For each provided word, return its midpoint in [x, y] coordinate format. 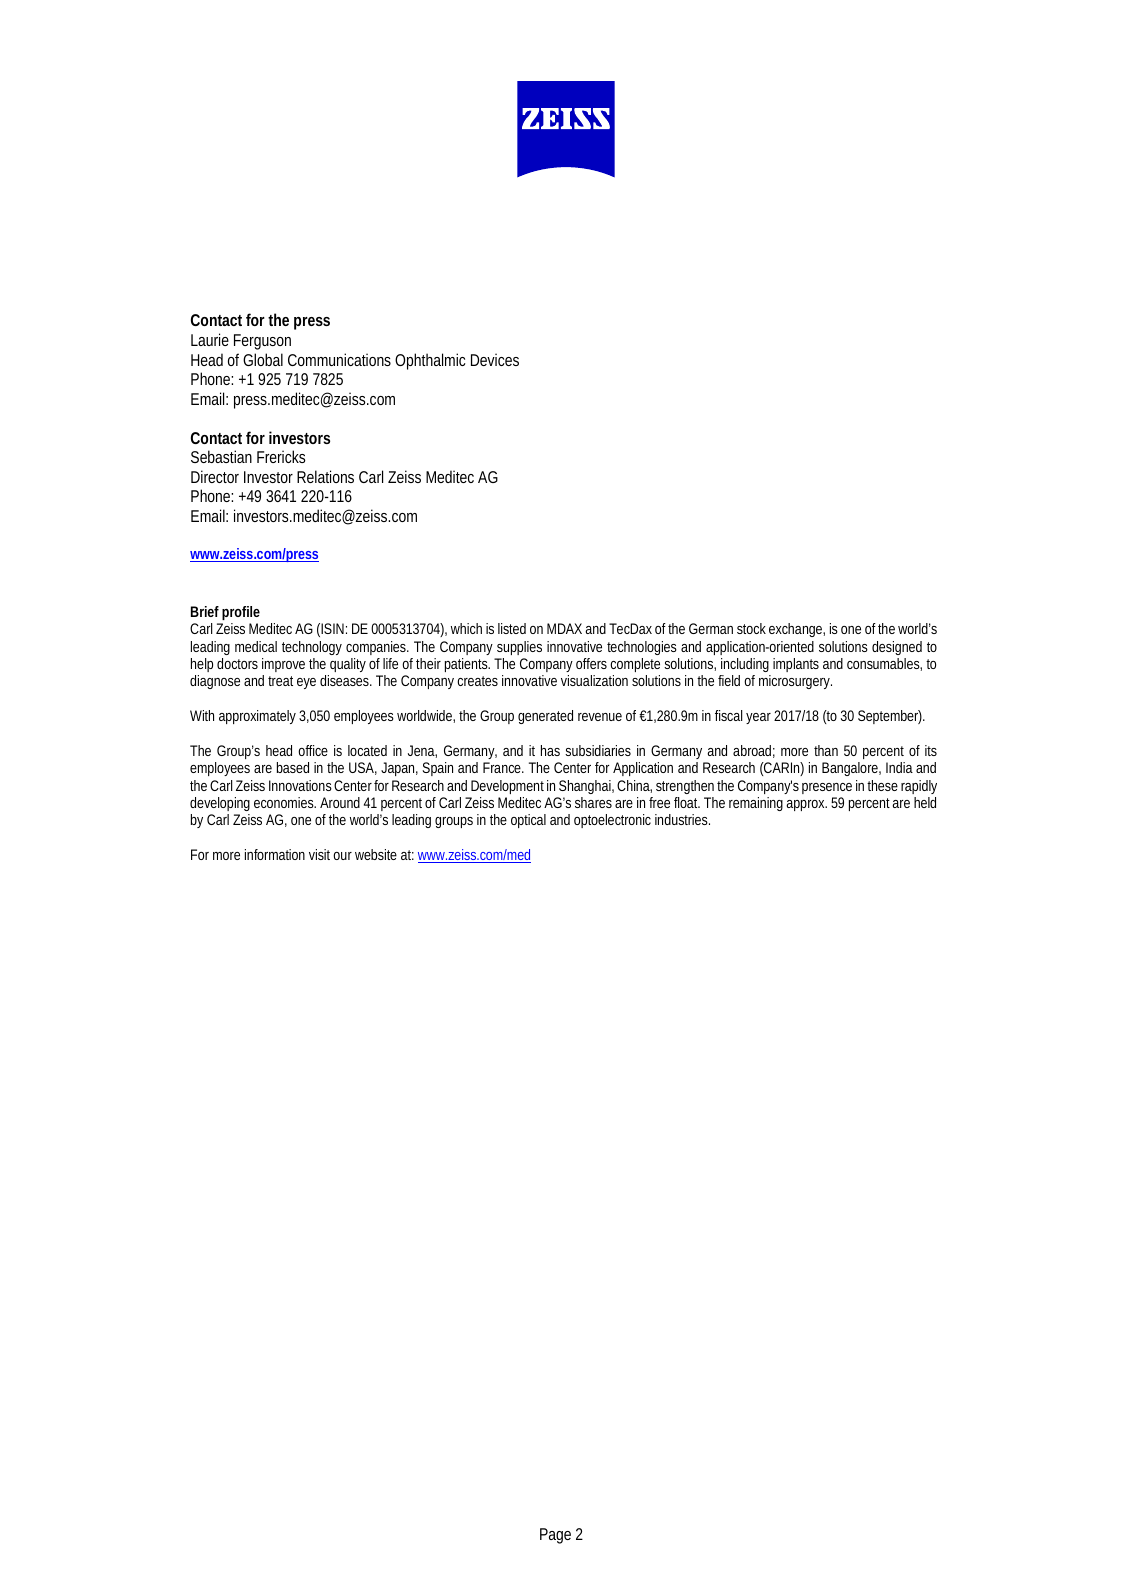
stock [751, 628]
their [428, 663]
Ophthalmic [430, 361]
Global [263, 359]
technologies [642, 648]
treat [280, 681]
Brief [205, 611]
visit [319, 854]
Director [215, 476]
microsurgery [794, 682]
